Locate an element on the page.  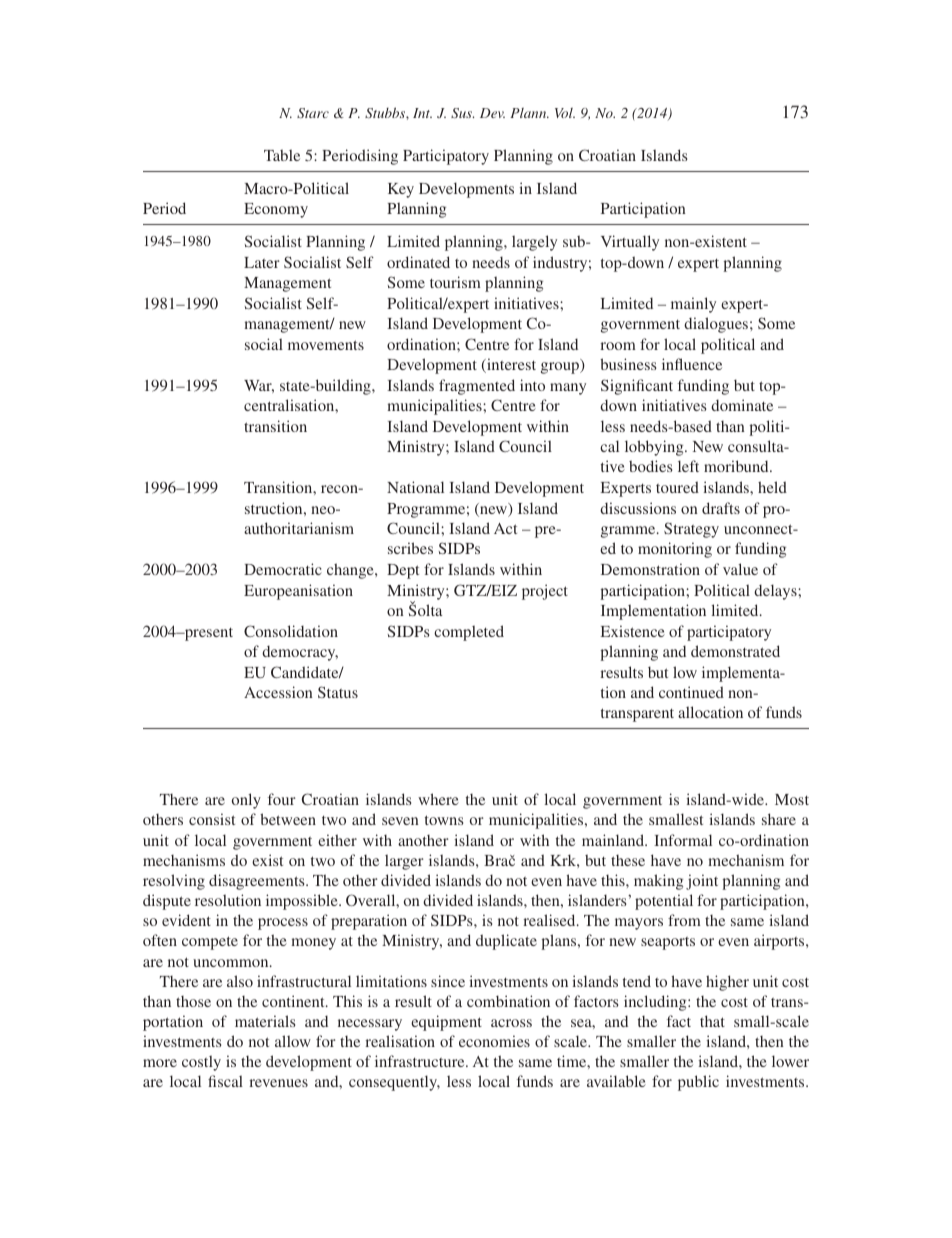
Table is located at coordinates (282, 155).
